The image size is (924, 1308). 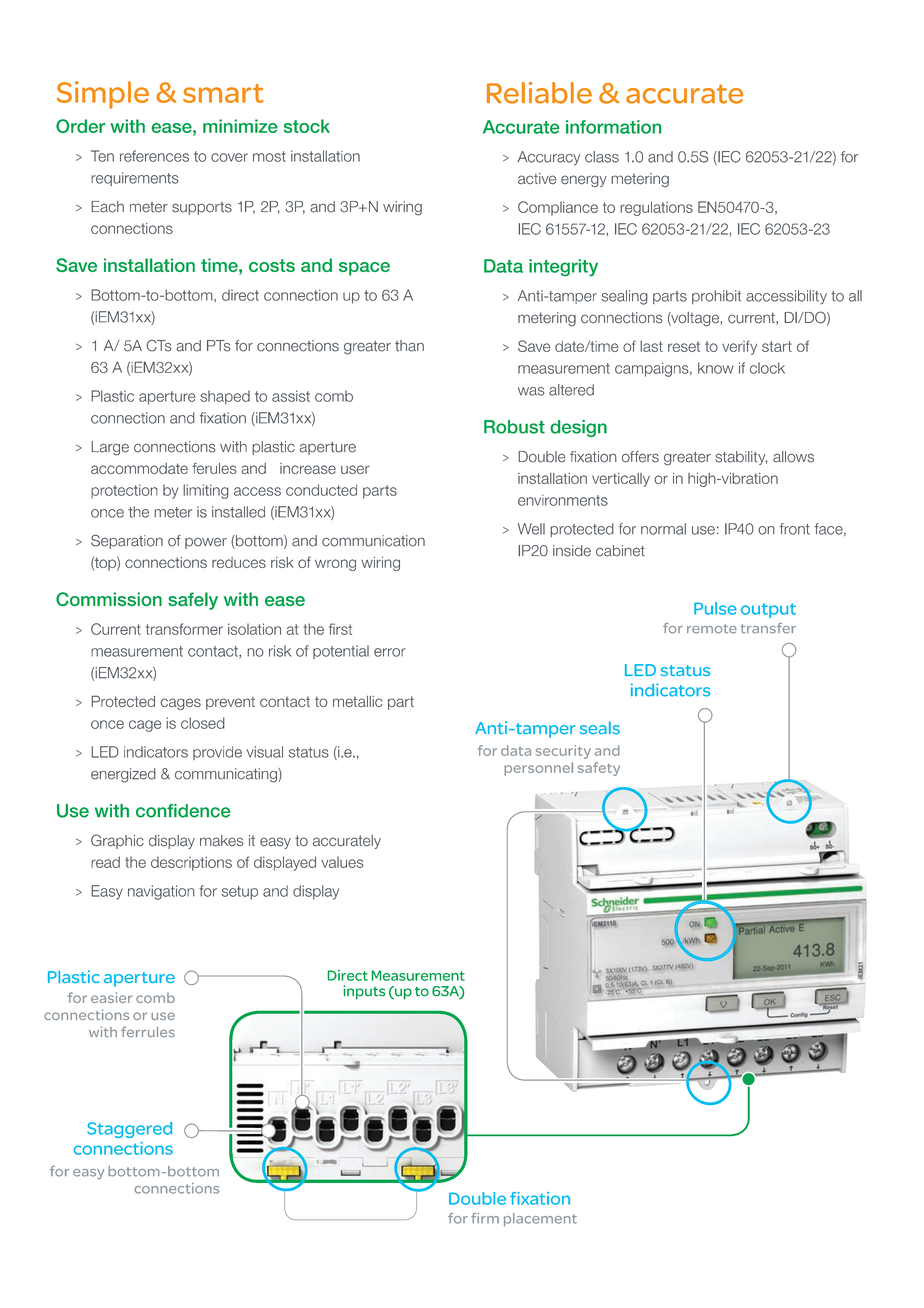 What do you see at coordinates (599, 769) in the image?
I see `safety` at bounding box center [599, 769].
